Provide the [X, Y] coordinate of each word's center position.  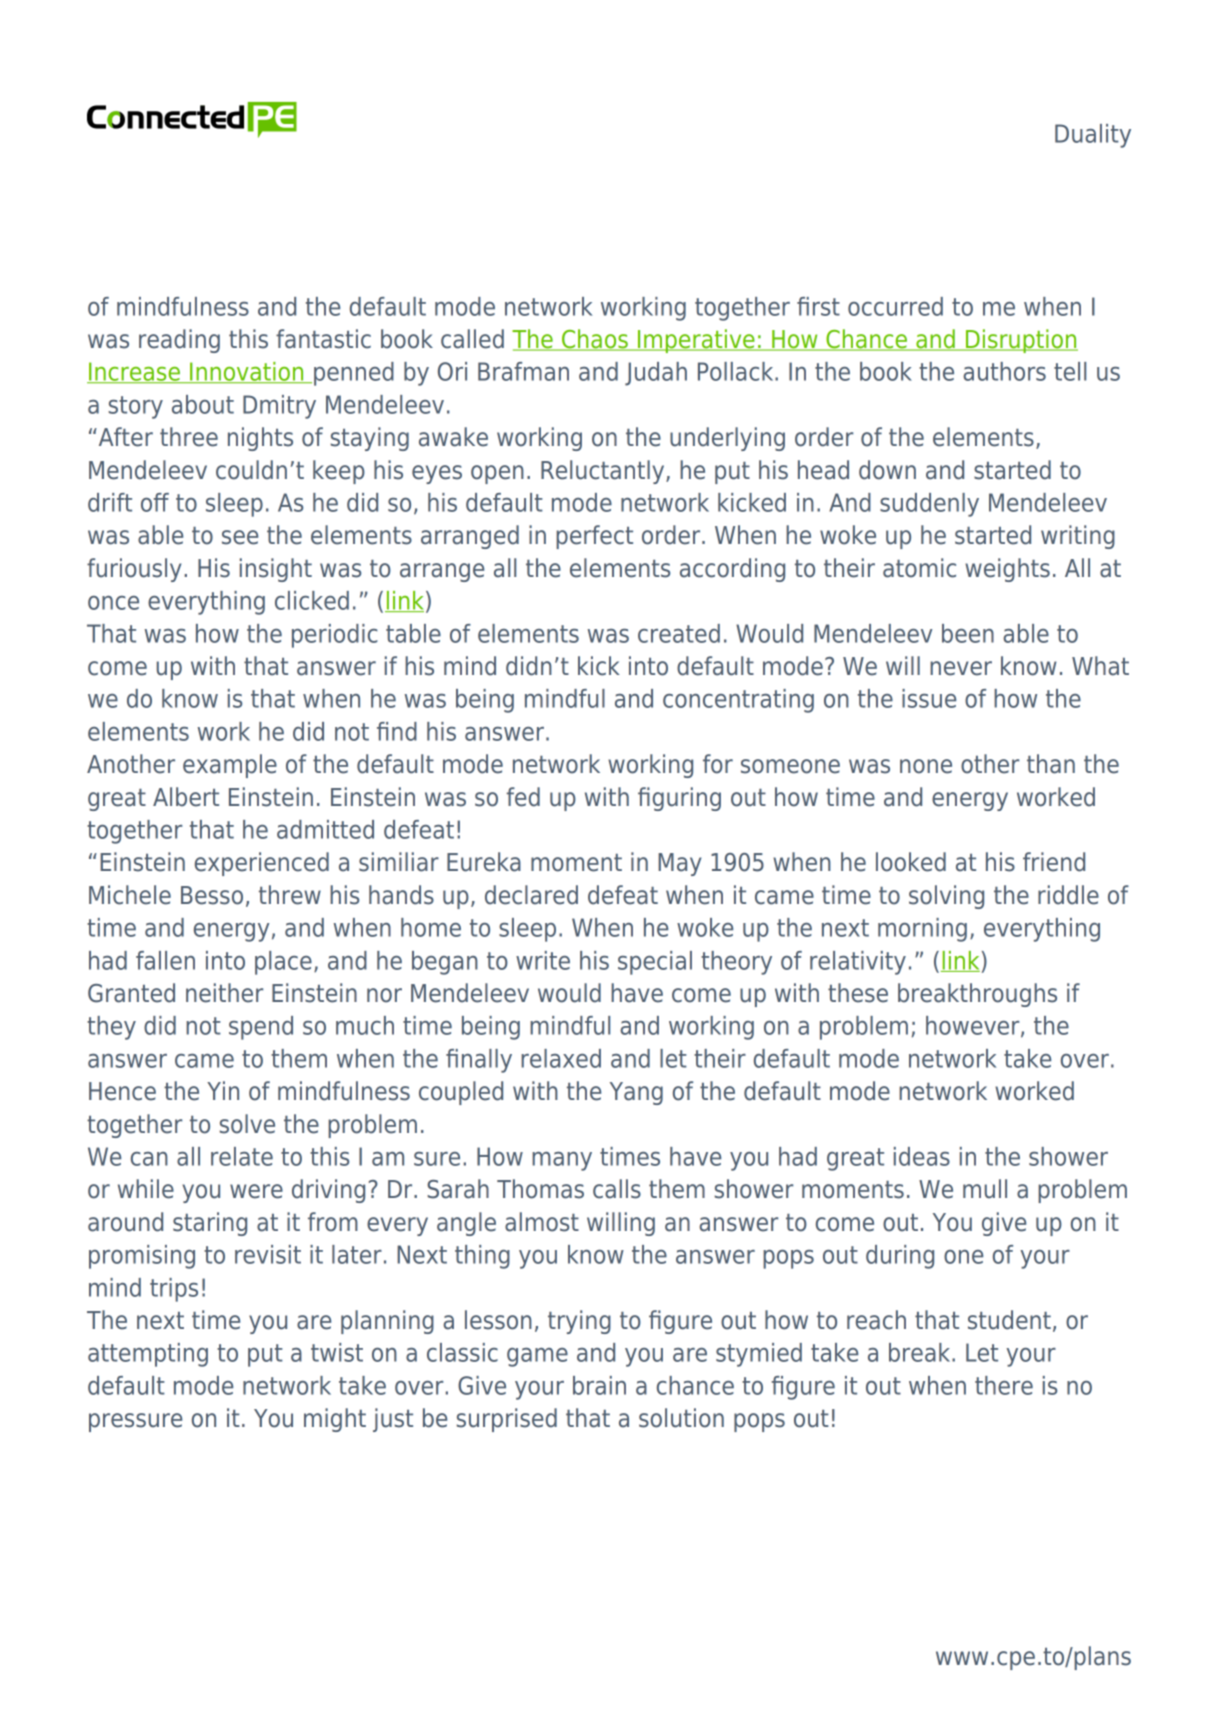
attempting [148, 1355]
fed [523, 797]
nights [260, 439]
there [1004, 1385]
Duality [1093, 136]
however [974, 1026]
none [926, 766]
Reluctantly [604, 472]
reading [179, 341]
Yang [636, 1093]
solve [247, 1124]
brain [599, 1385]
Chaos [595, 340]
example [230, 766]
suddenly [929, 505]
